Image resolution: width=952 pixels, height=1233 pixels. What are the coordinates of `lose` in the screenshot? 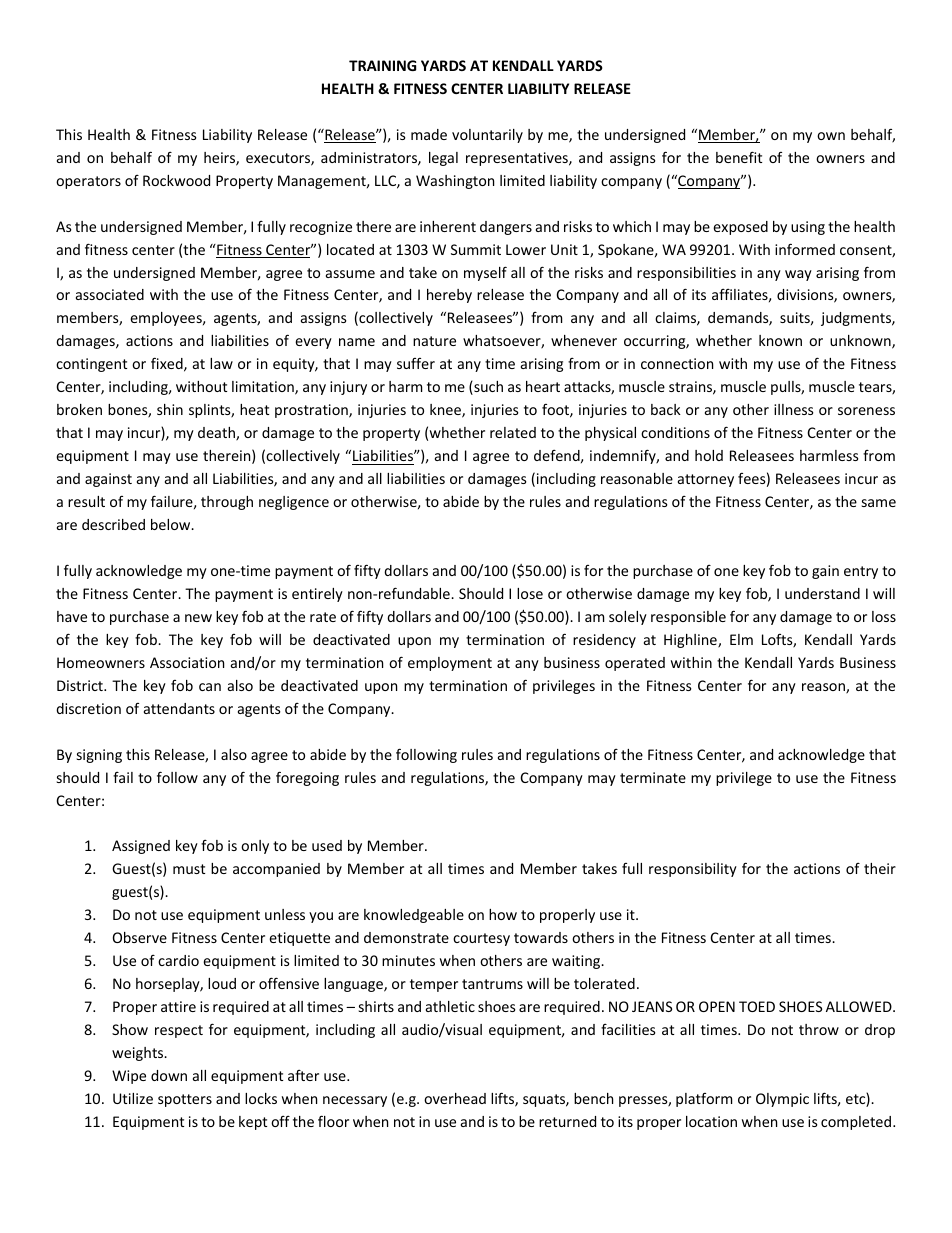 It's located at (530, 593).
